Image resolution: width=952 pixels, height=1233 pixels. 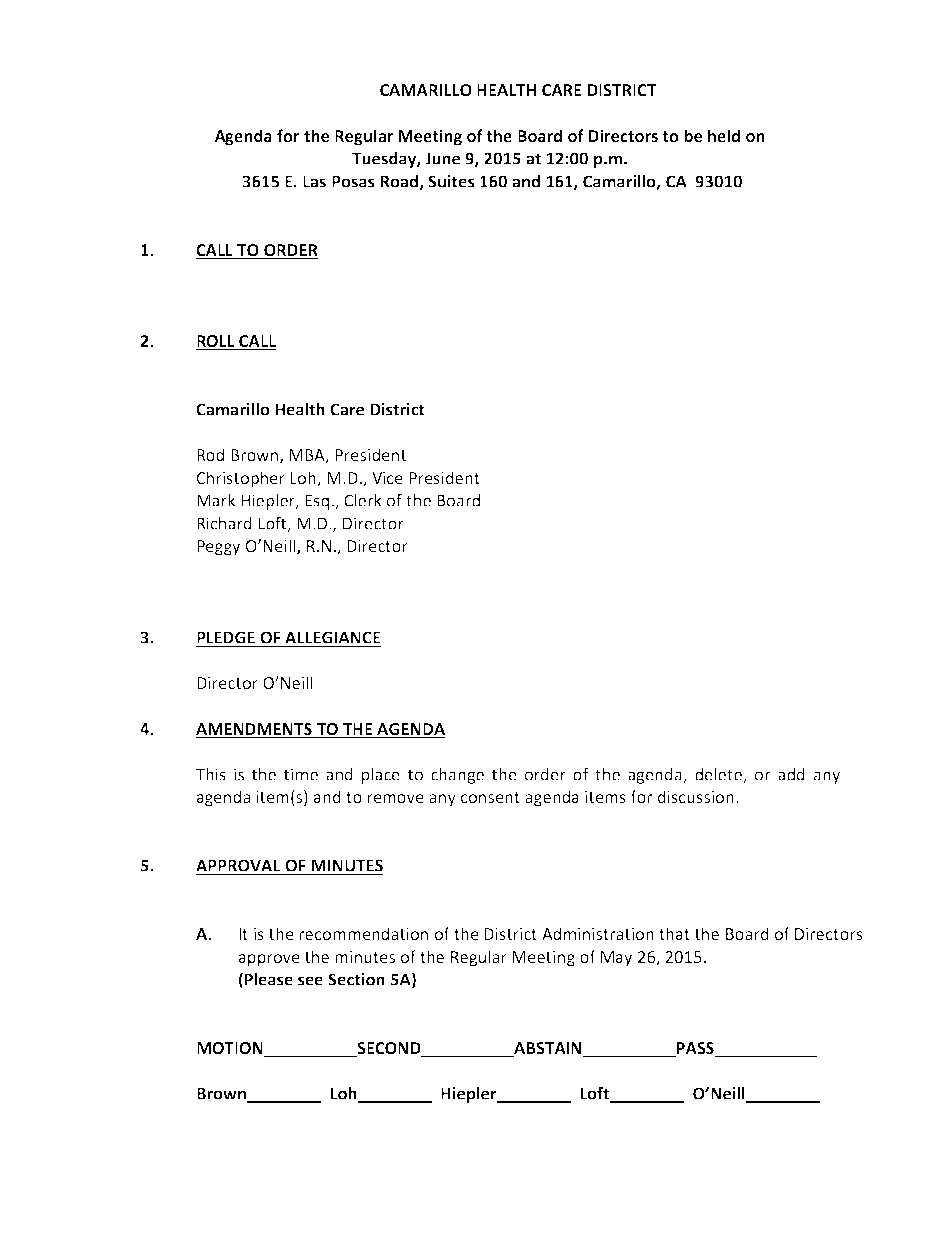 I want to click on held, so click(x=724, y=135).
